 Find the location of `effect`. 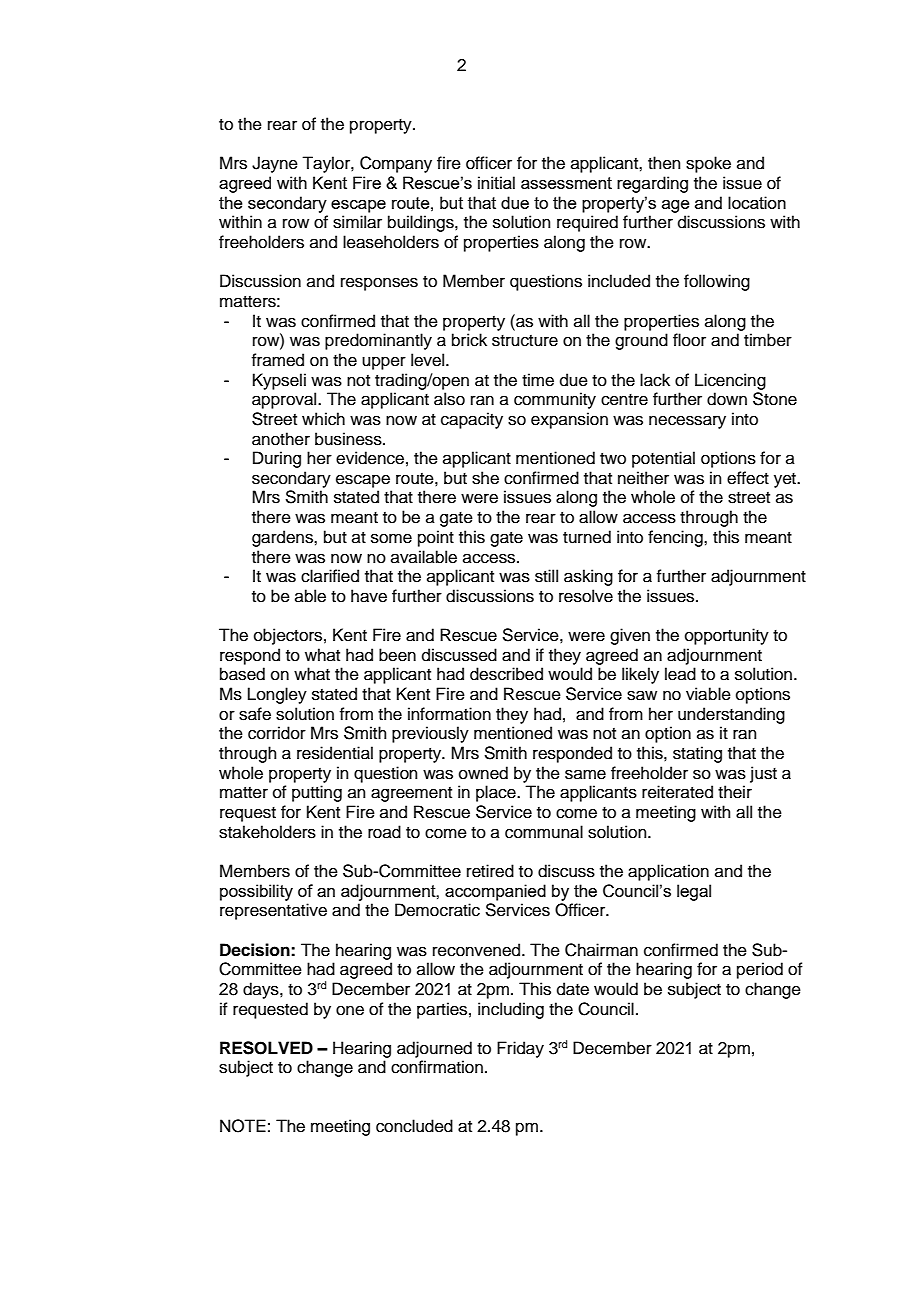

effect is located at coordinates (748, 478).
